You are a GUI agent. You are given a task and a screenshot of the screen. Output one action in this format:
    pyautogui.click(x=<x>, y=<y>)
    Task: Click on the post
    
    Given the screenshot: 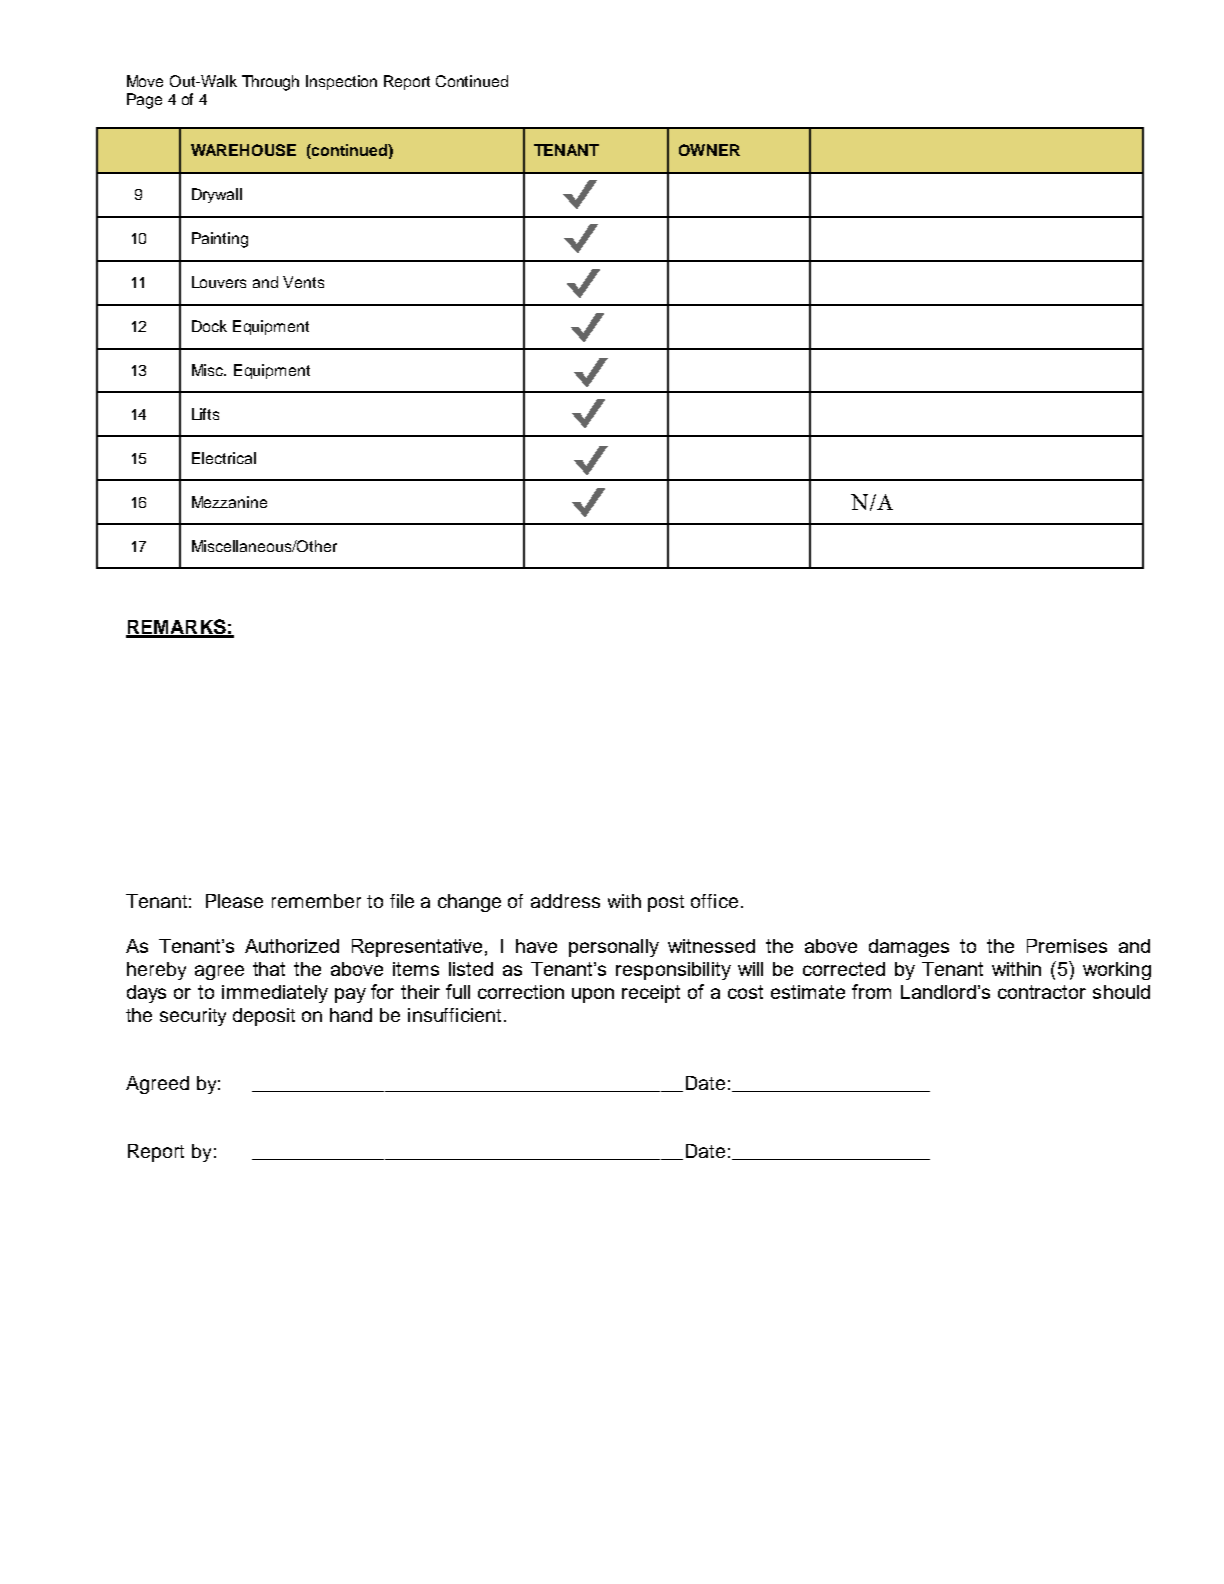 What is the action you would take?
    pyautogui.click(x=666, y=903)
